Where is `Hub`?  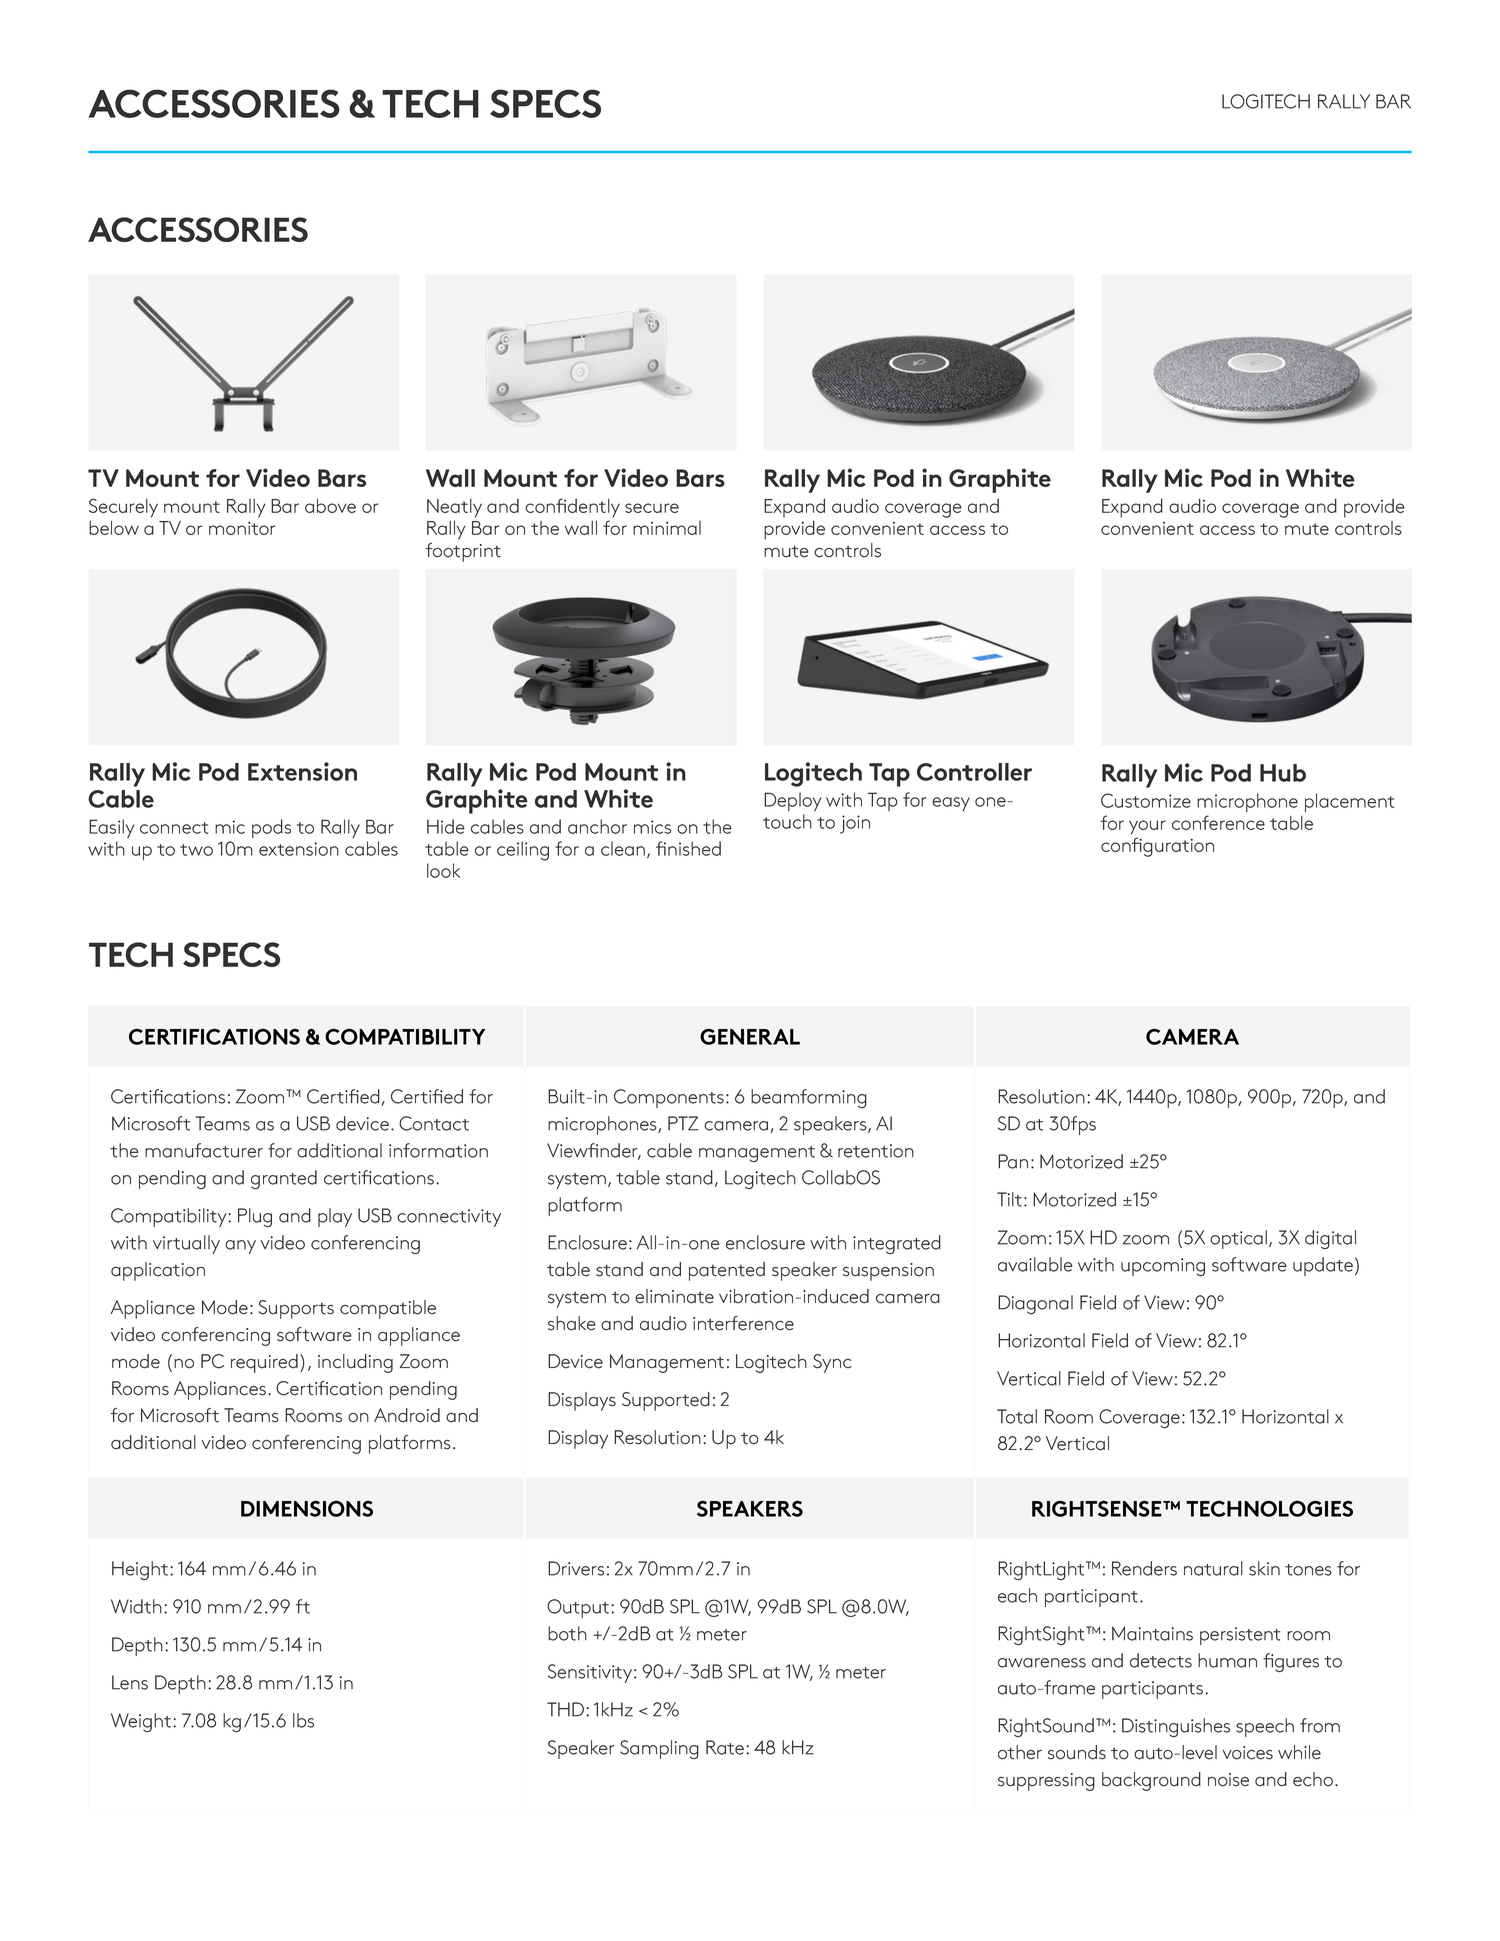
Hub is located at coordinates (1283, 773).
